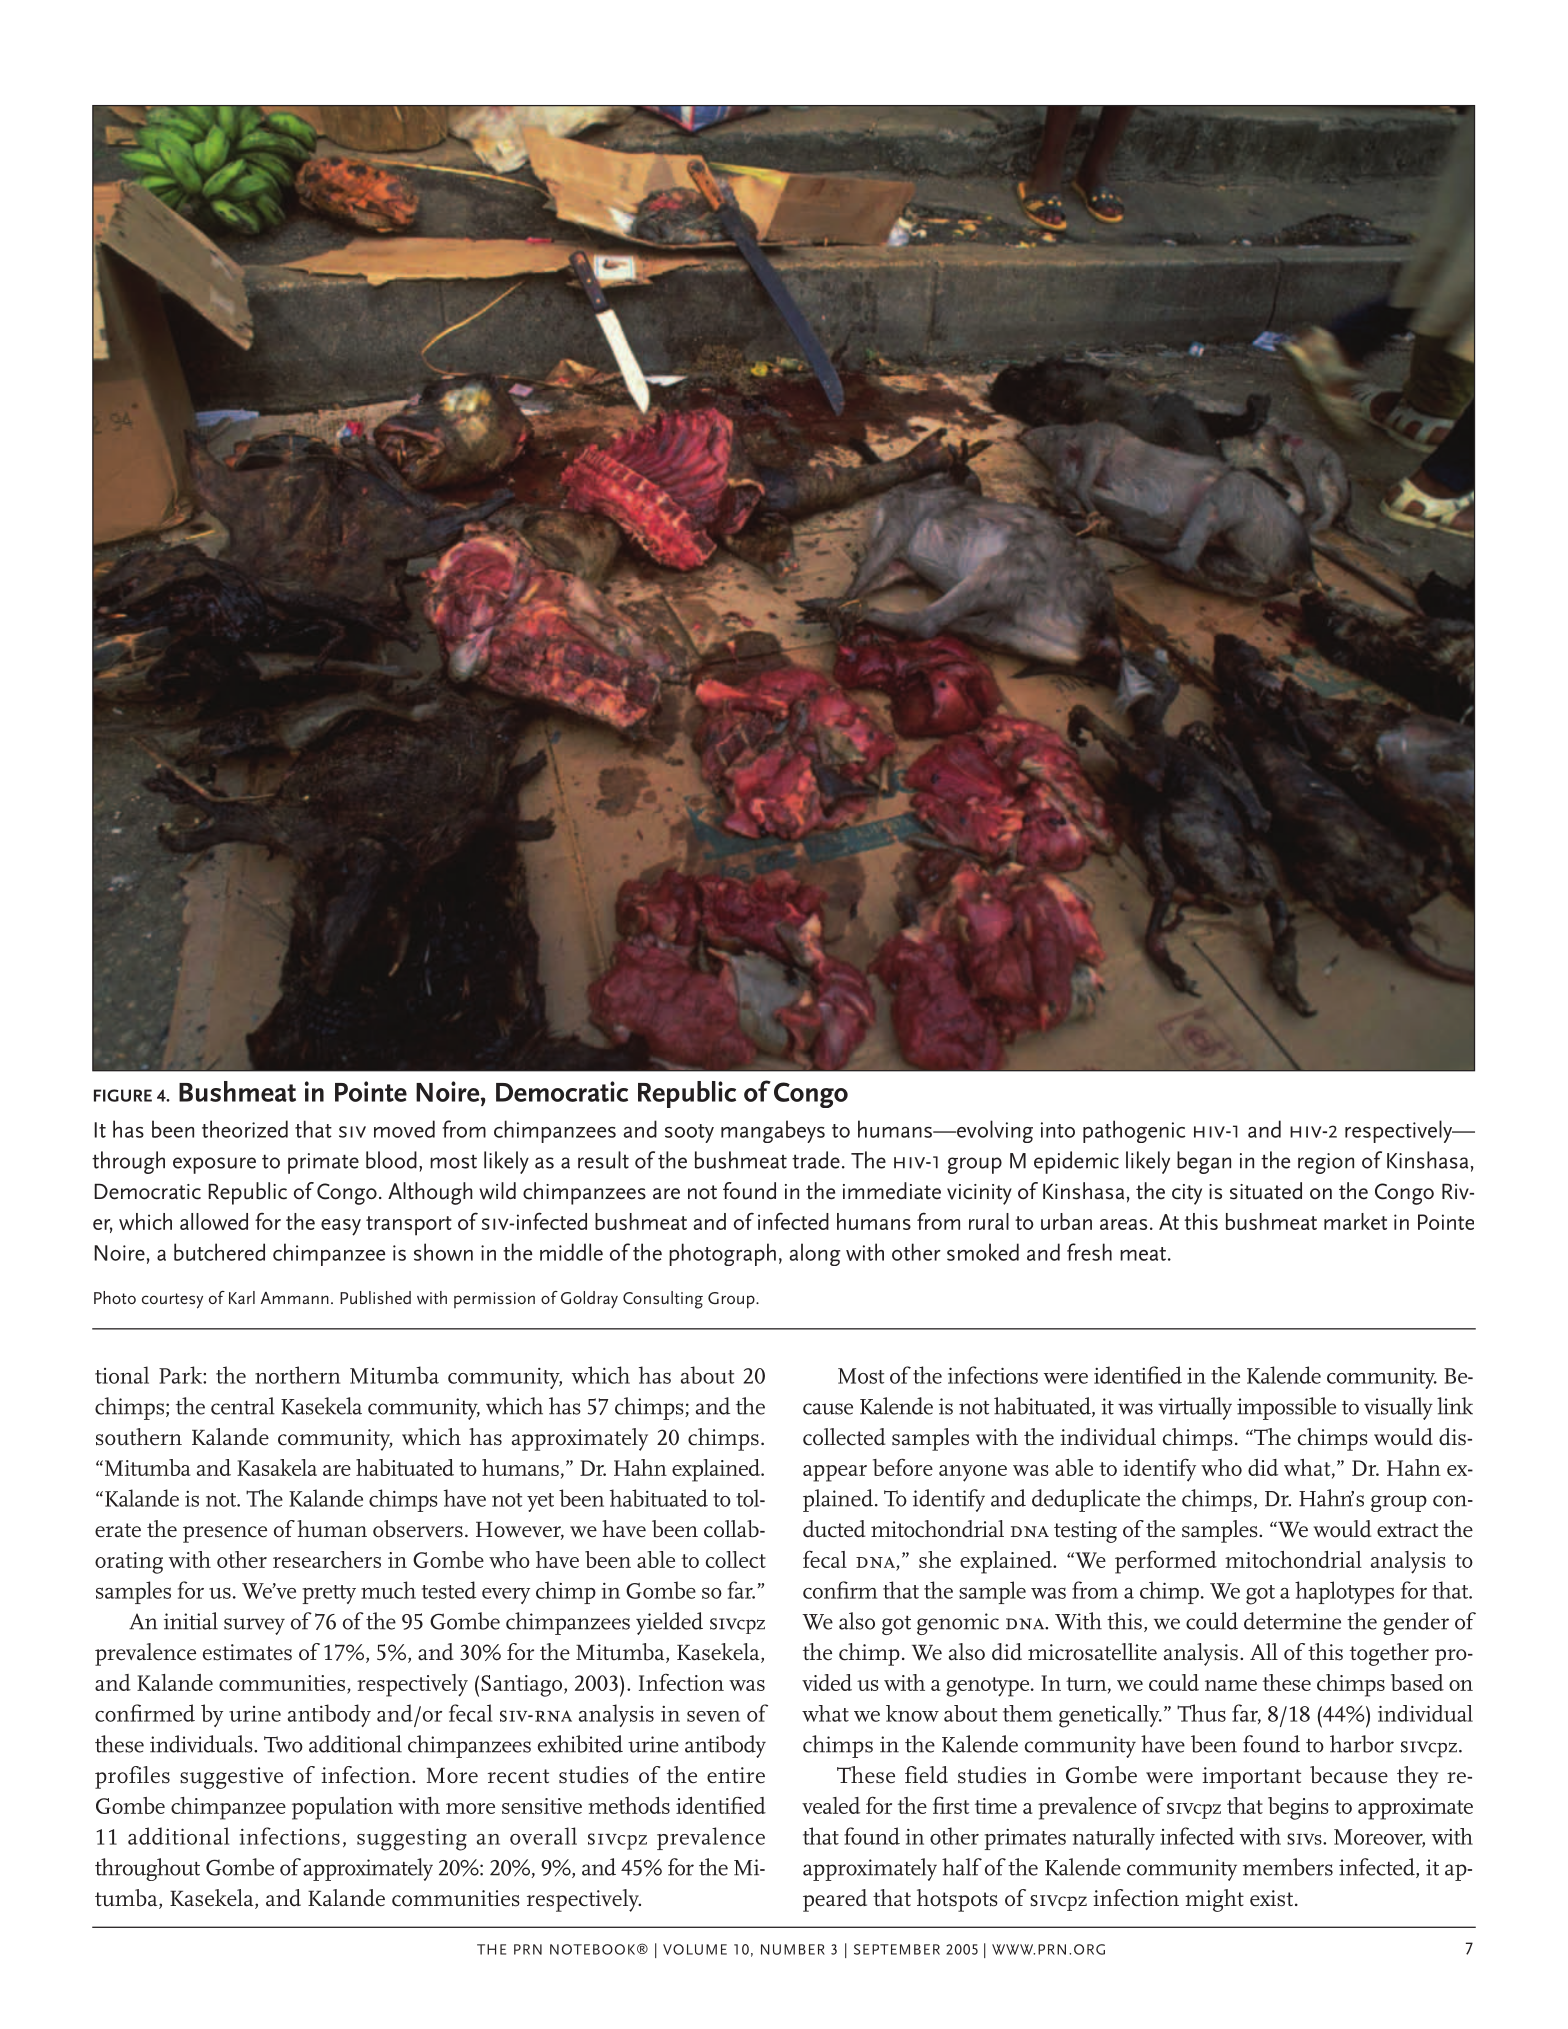 The image size is (1568, 2029). What do you see at coordinates (247, 1652) in the screenshot?
I see `estimates` at bounding box center [247, 1652].
